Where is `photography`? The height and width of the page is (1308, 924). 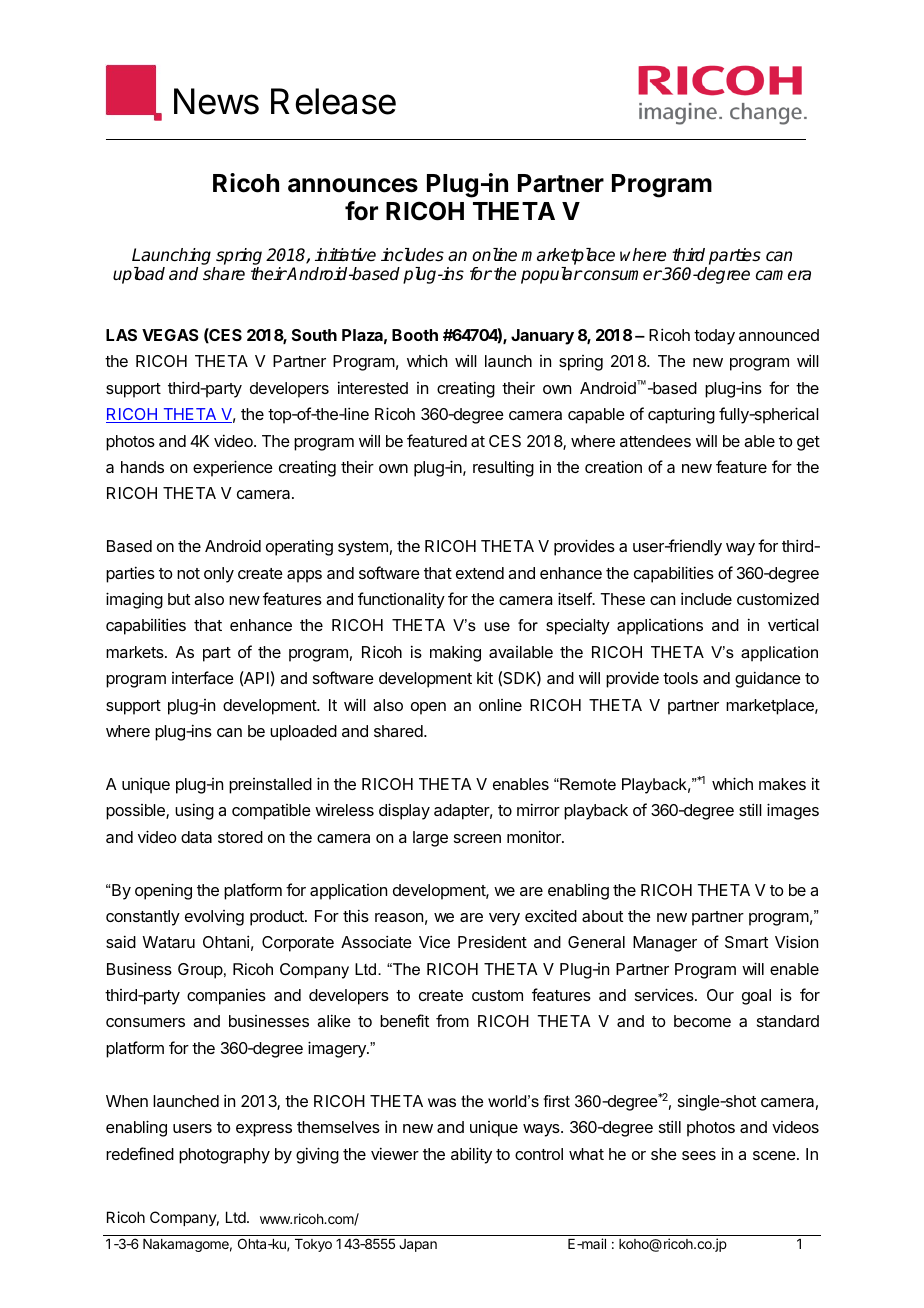
photography is located at coordinates (224, 1156).
